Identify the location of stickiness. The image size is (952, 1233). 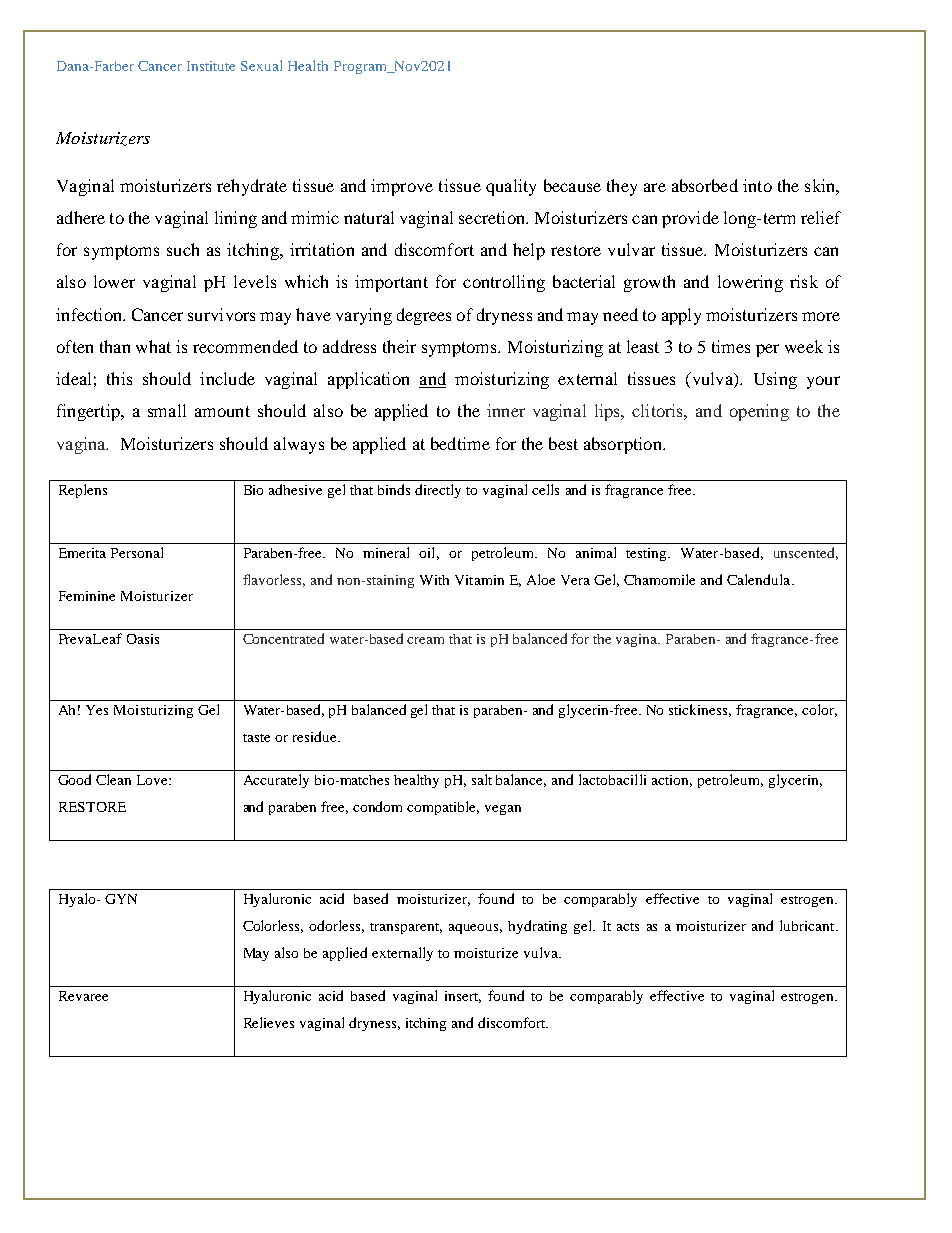
(700, 710).
